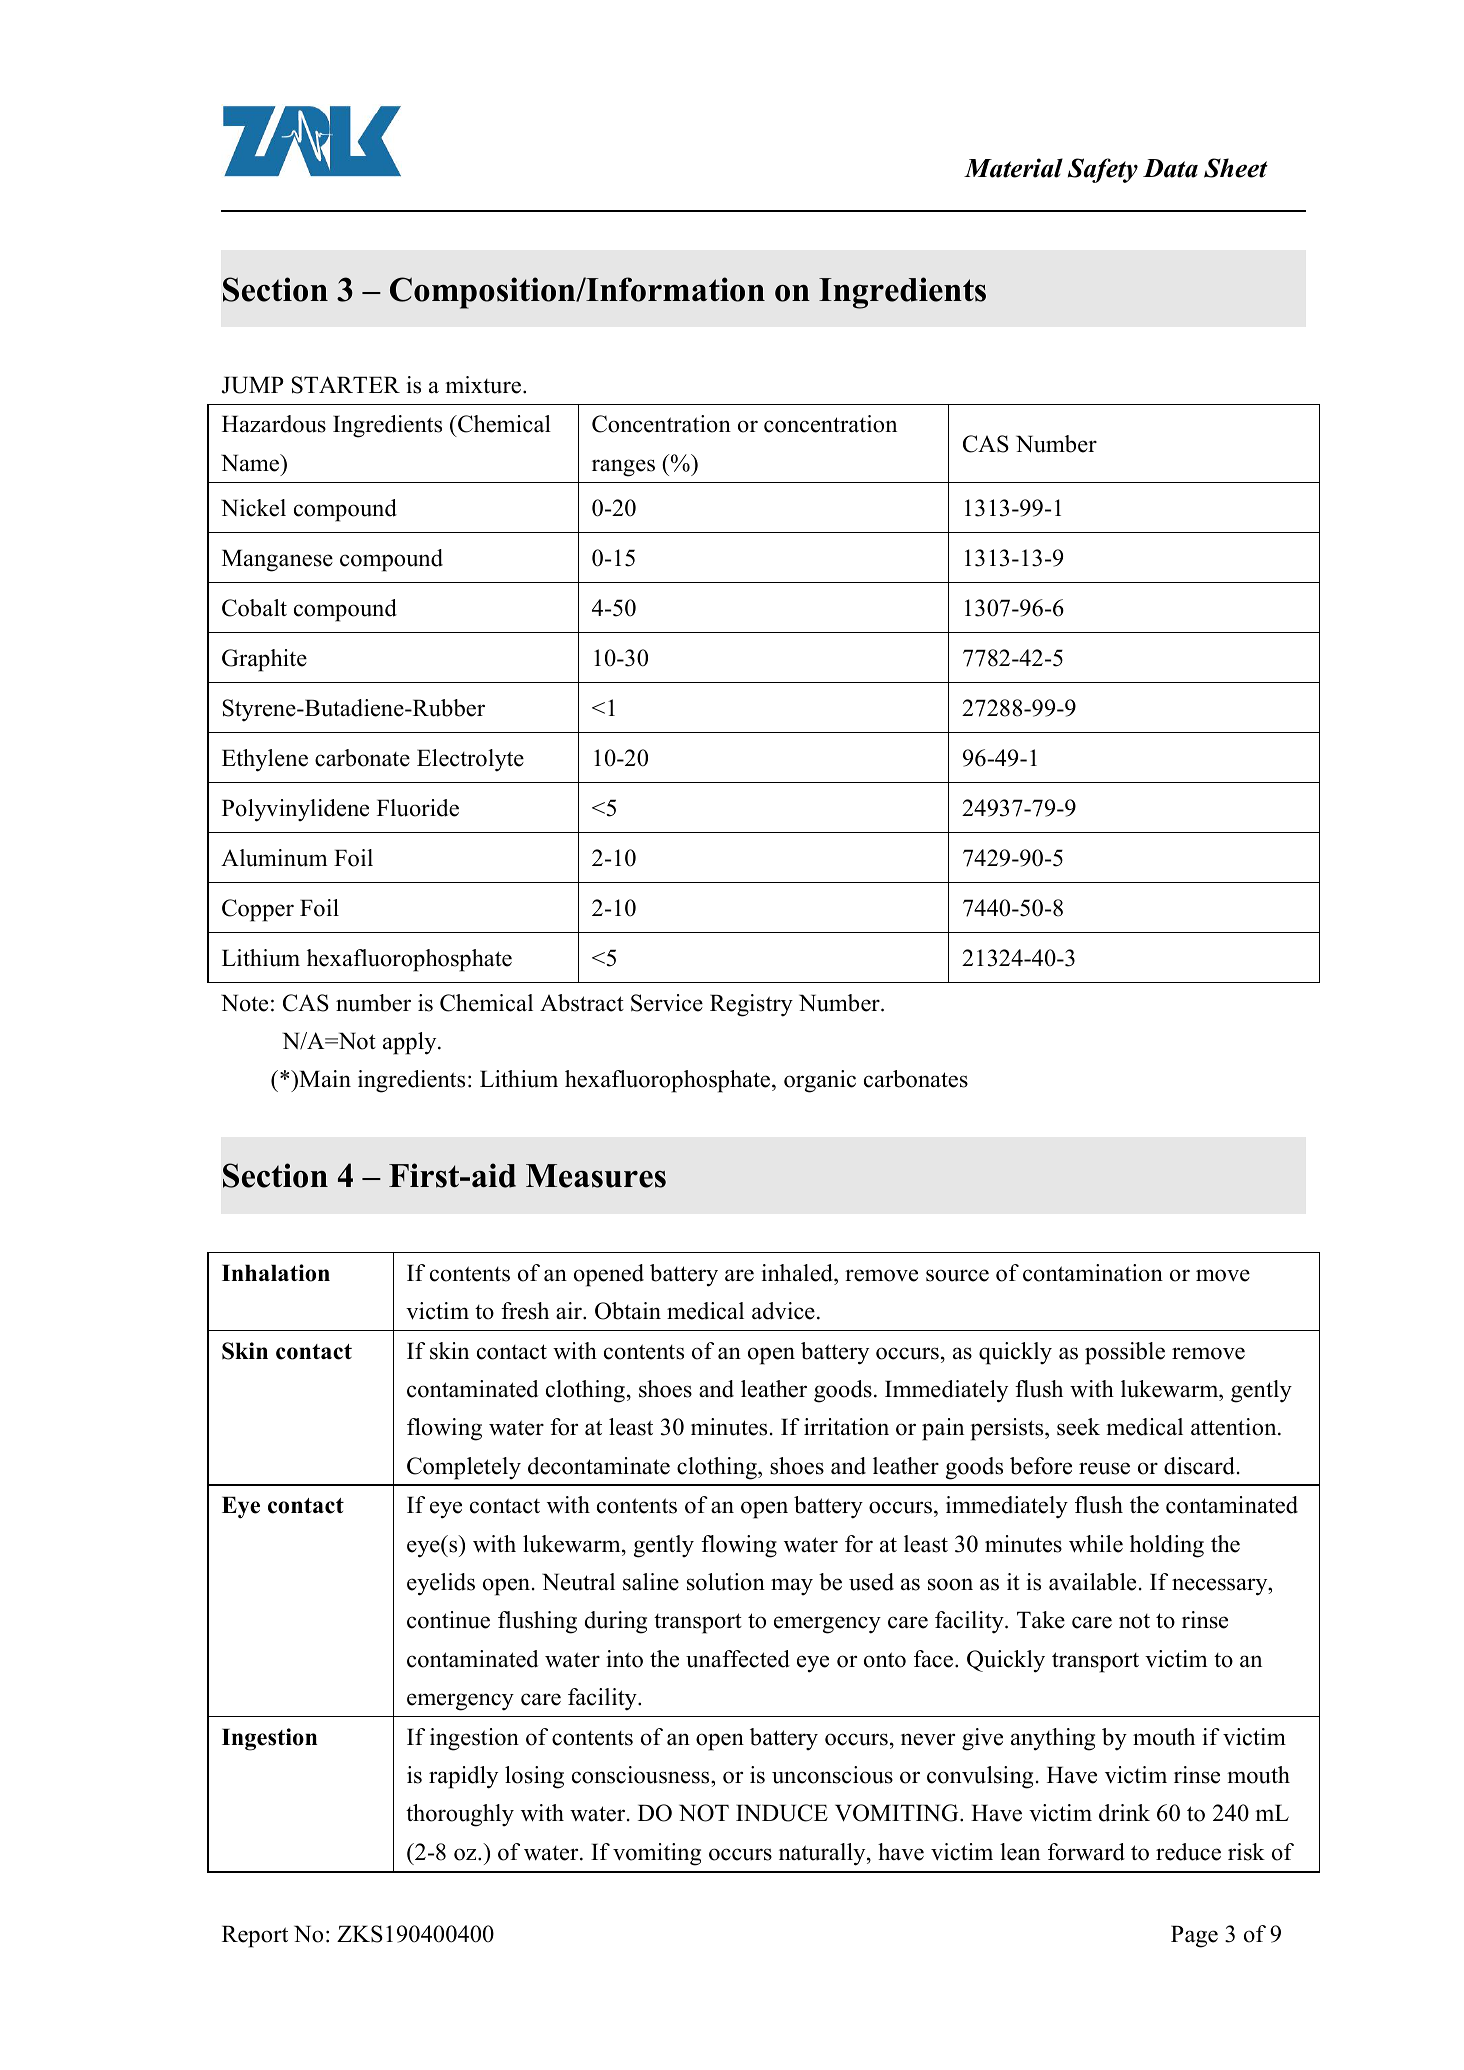 Image resolution: width=1464 pixels, height=2070 pixels. Describe the element at coordinates (460, 1815) in the document. I see `thoroughly` at that location.
